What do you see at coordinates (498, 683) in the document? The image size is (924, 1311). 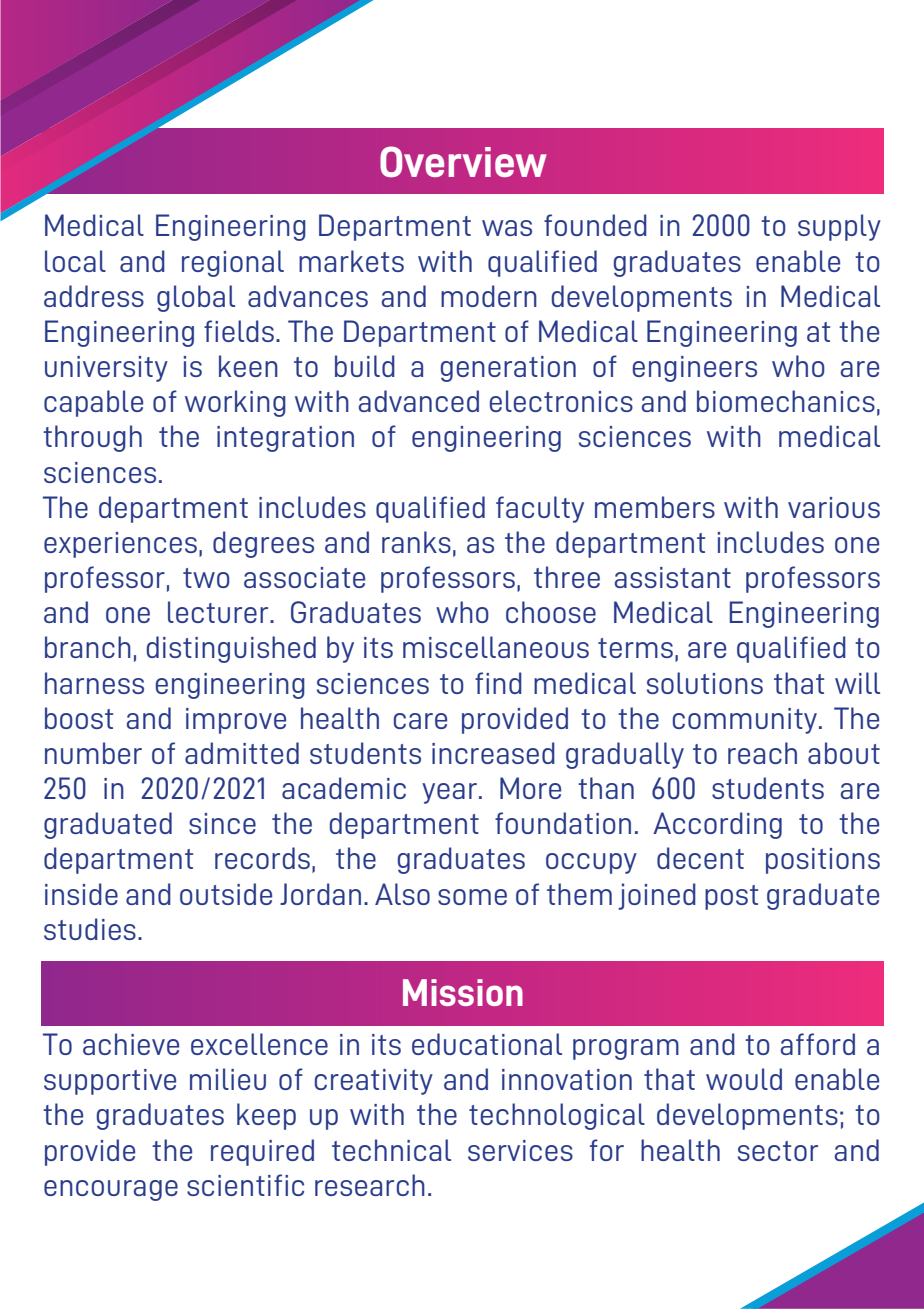 I see `find` at bounding box center [498, 683].
